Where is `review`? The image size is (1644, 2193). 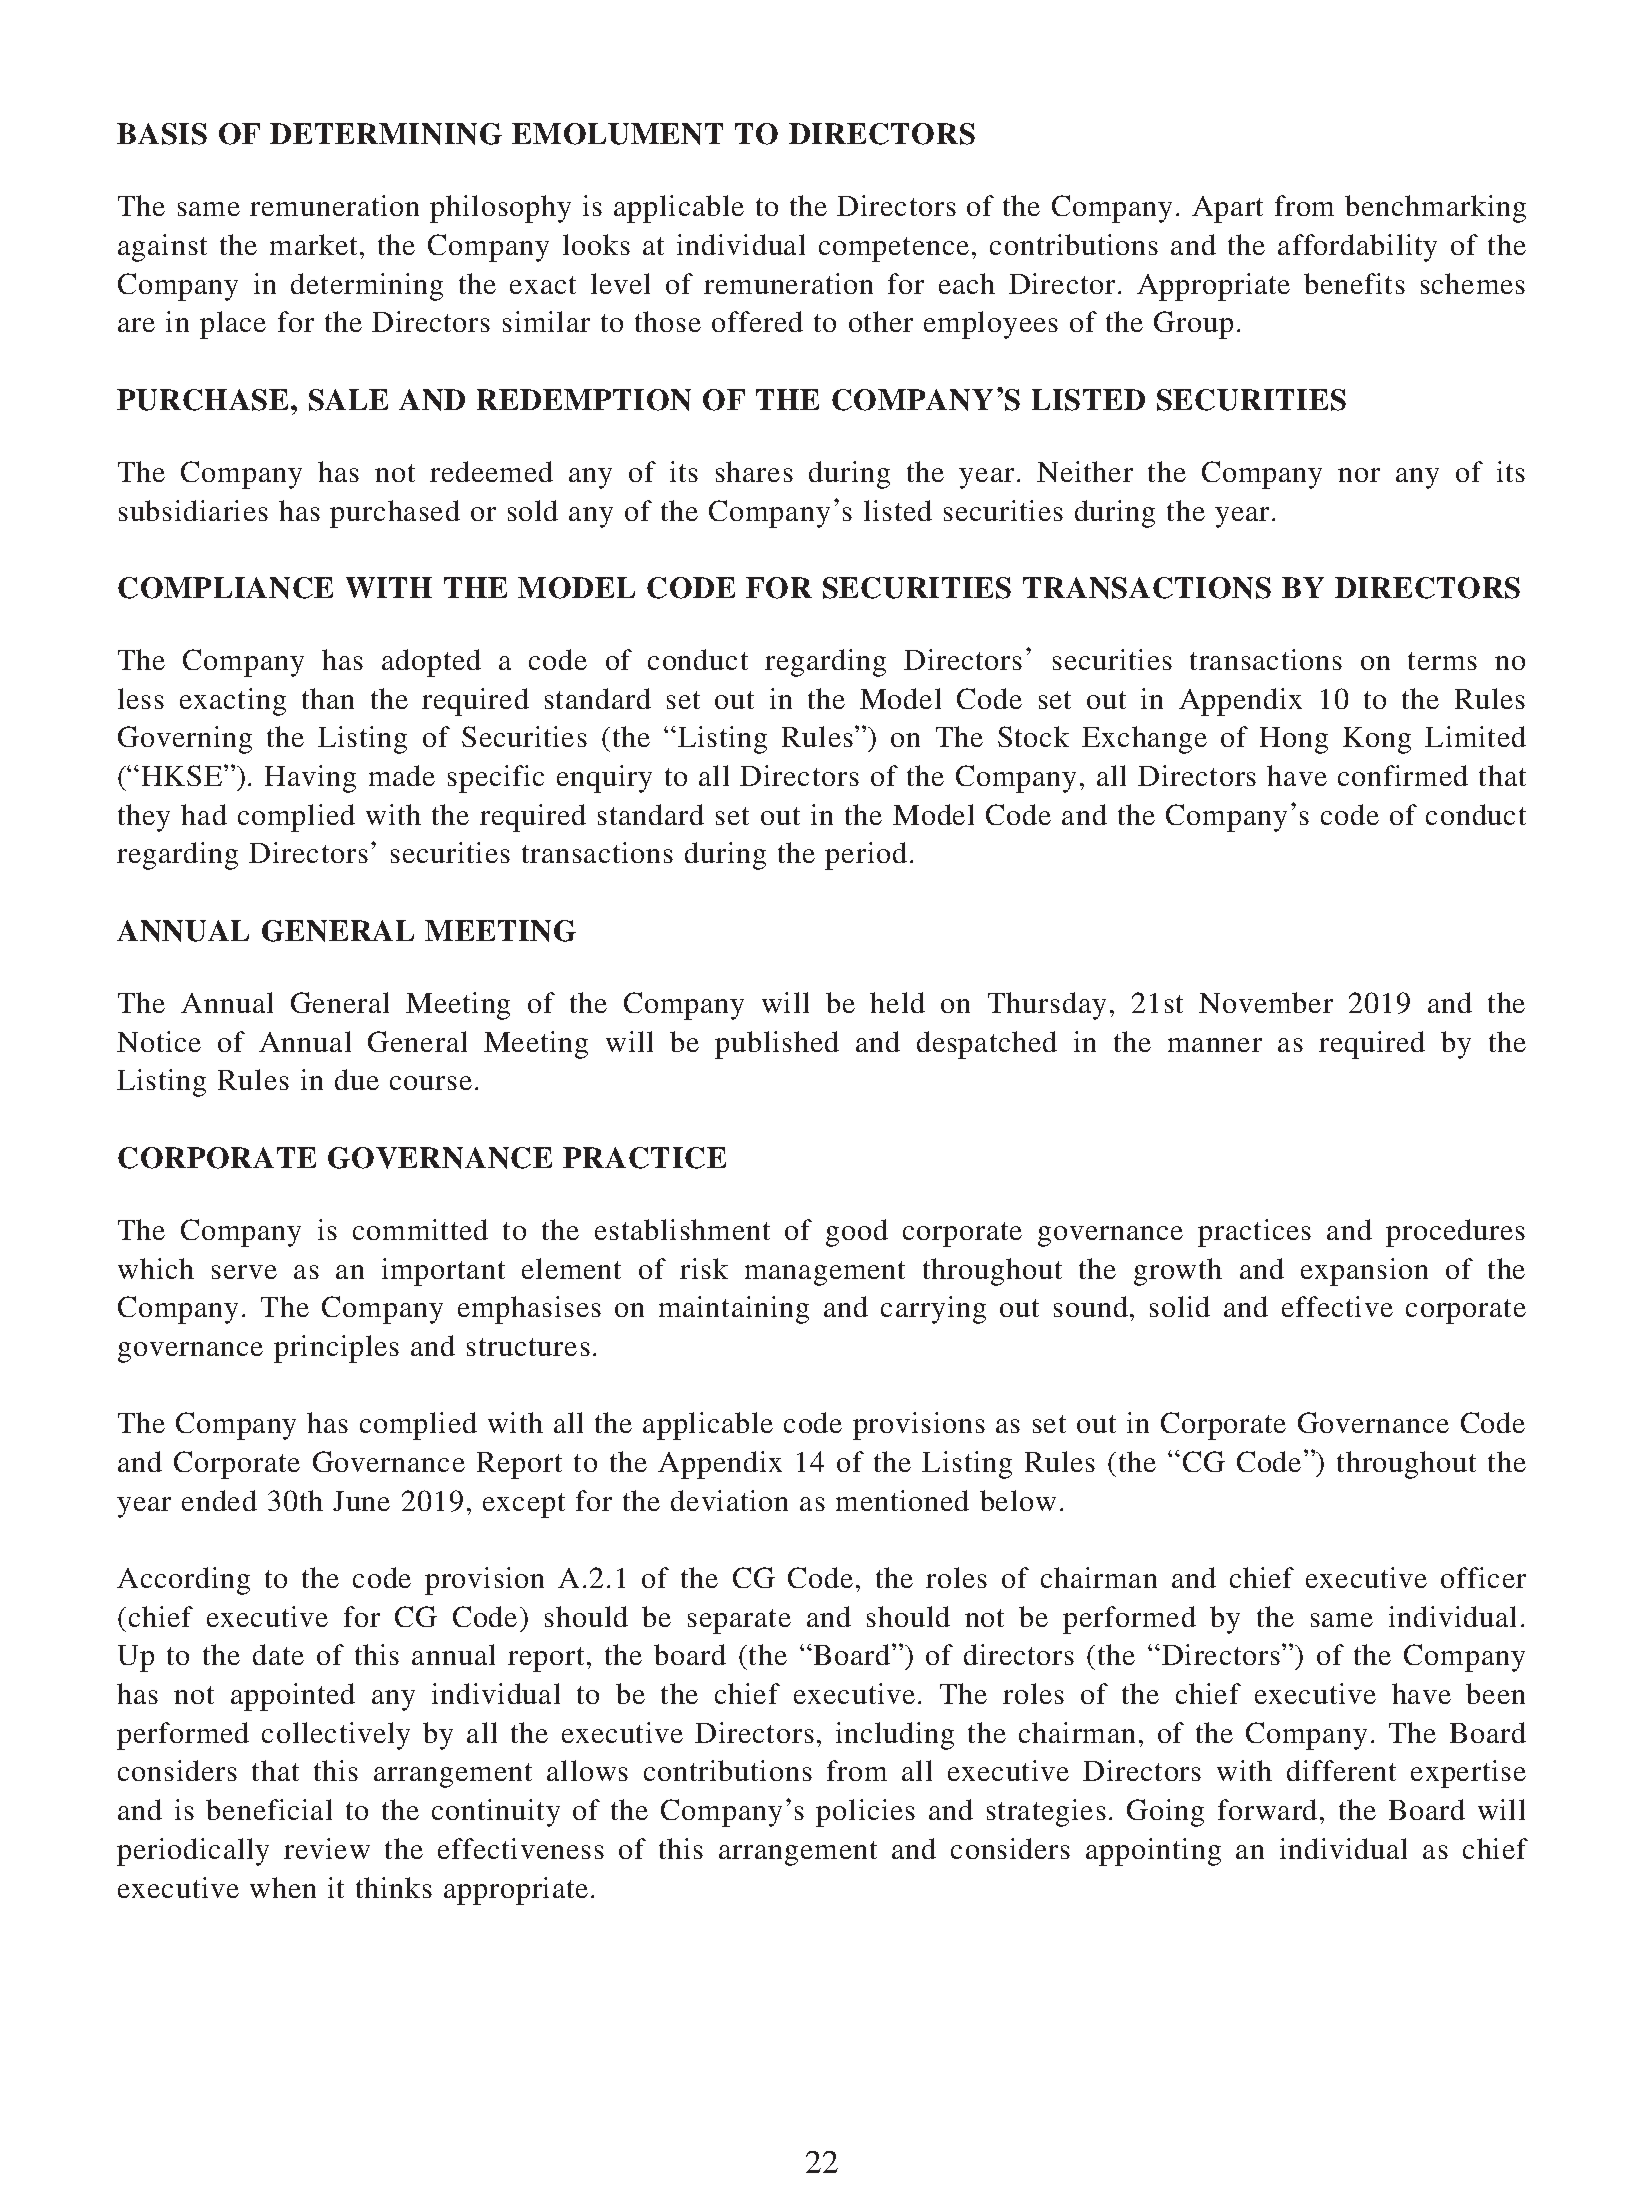 review is located at coordinates (327, 1848).
